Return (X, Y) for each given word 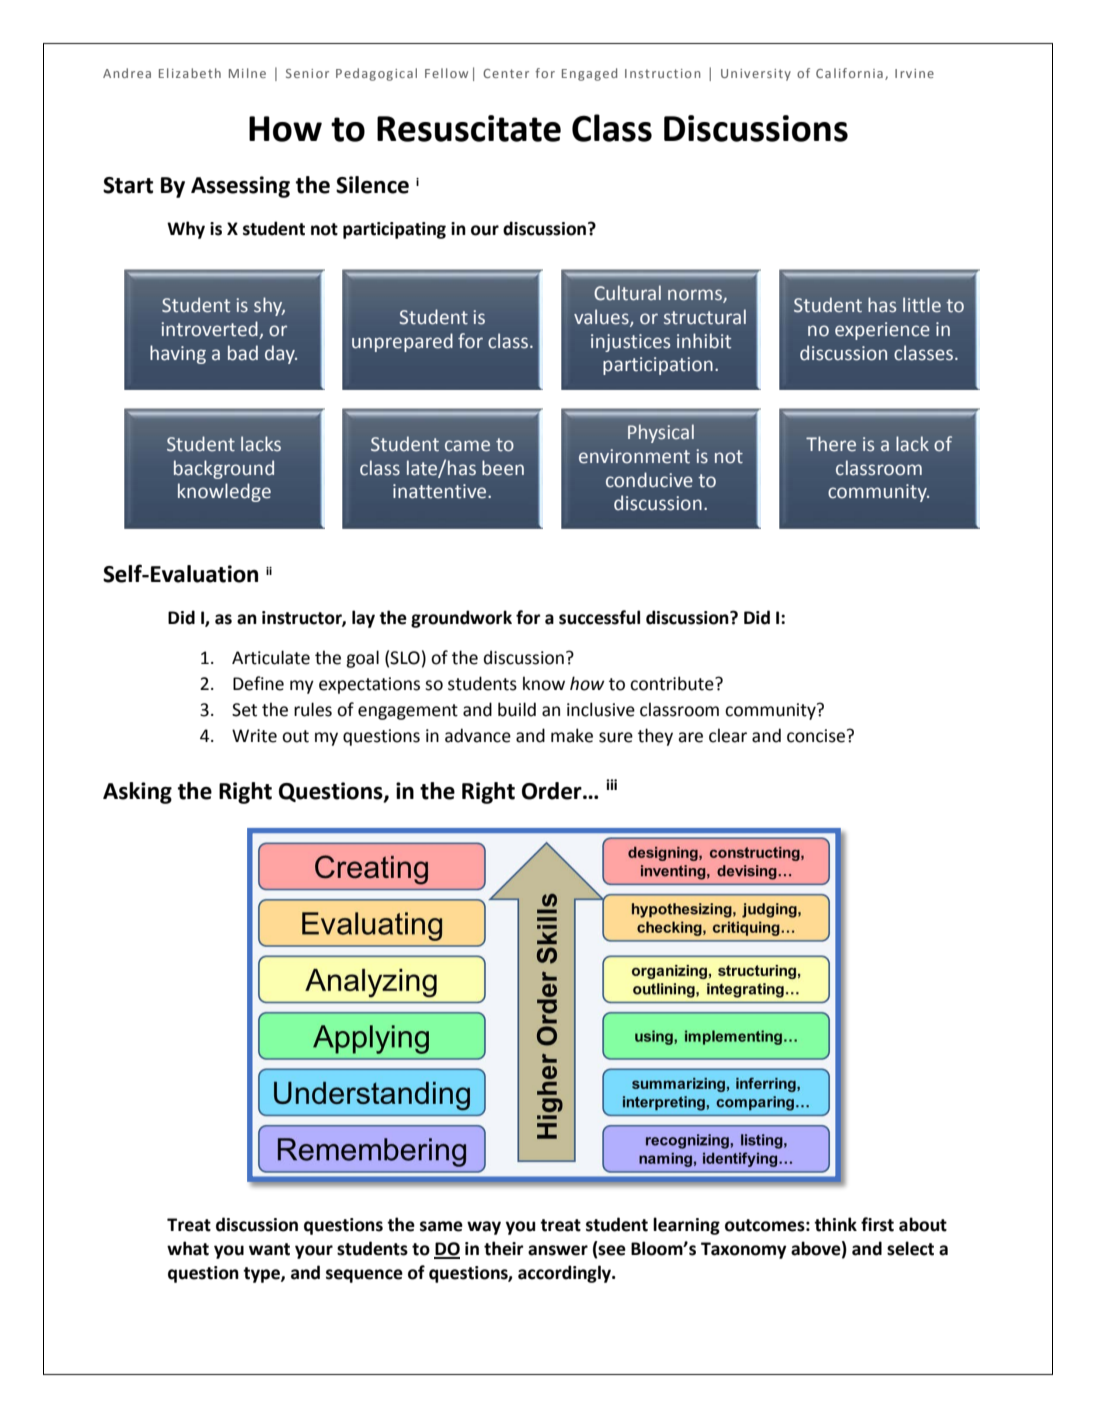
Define (258, 683)
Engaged (589, 74)
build (517, 709)
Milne (247, 73)
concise (817, 736)
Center (506, 73)
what (188, 1248)
